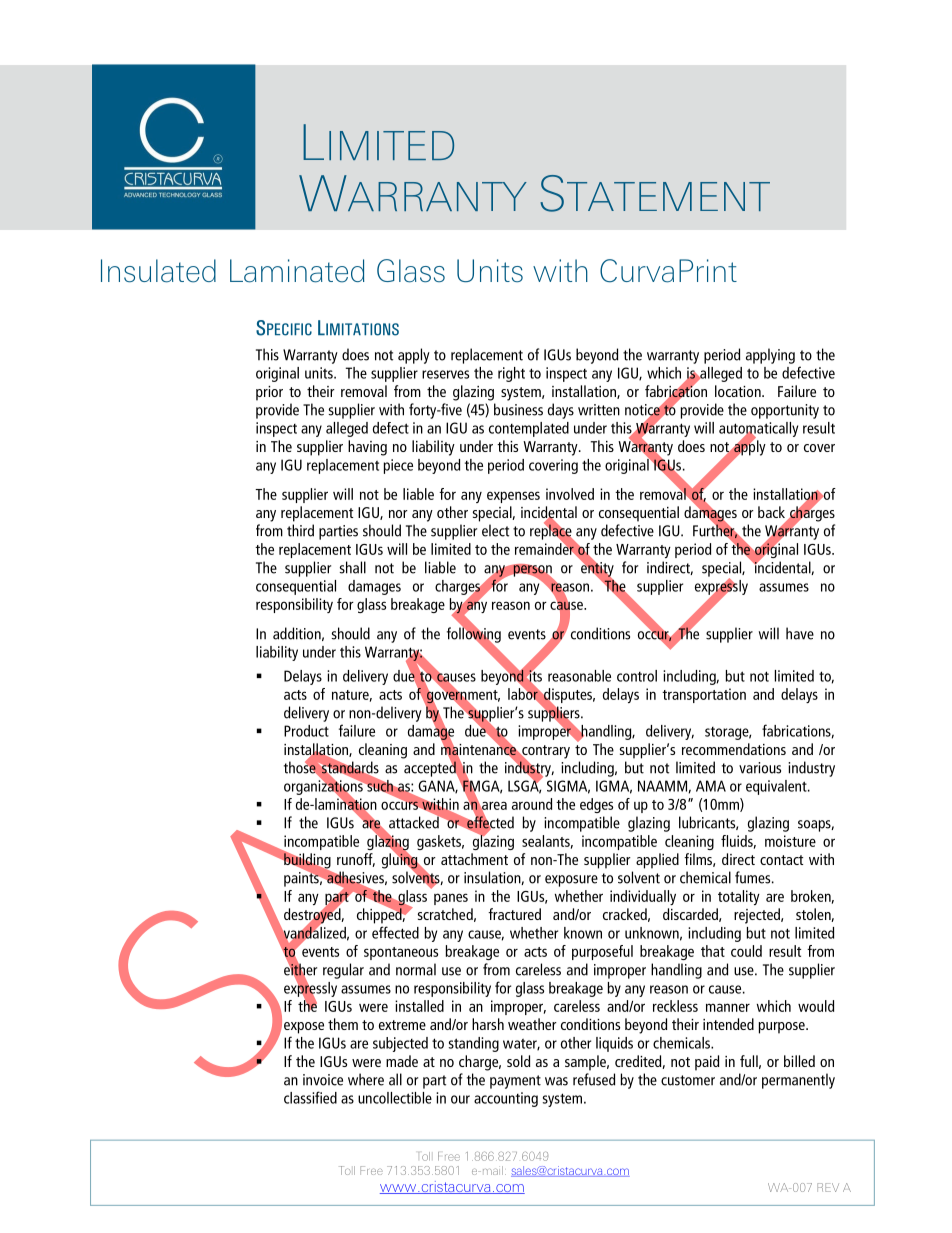 This screenshot has height=1233, width=952. I want to click on around, so click(532, 804).
